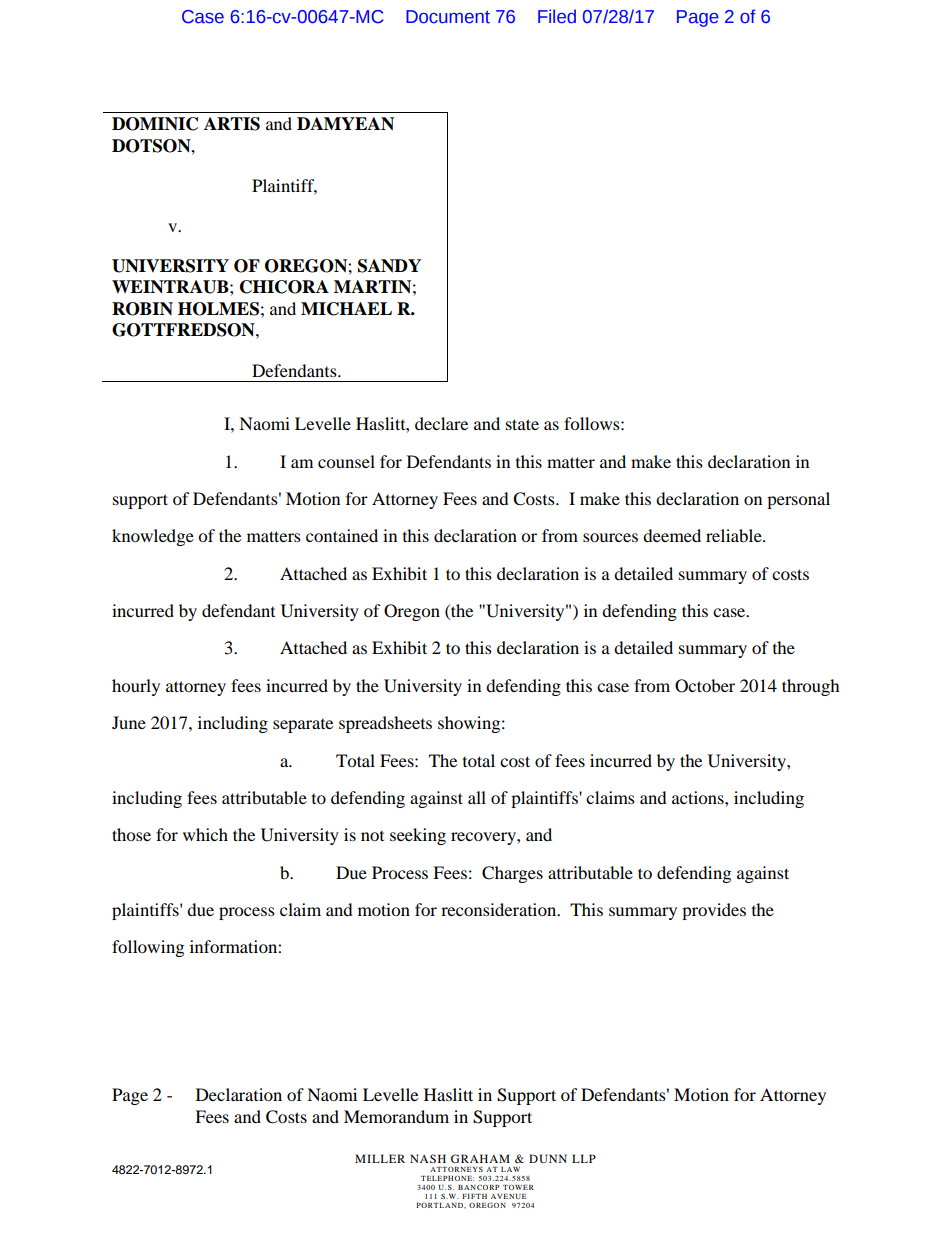 The width and height of the screenshot is (952, 1233). I want to click on actions, so click(699, 797).
